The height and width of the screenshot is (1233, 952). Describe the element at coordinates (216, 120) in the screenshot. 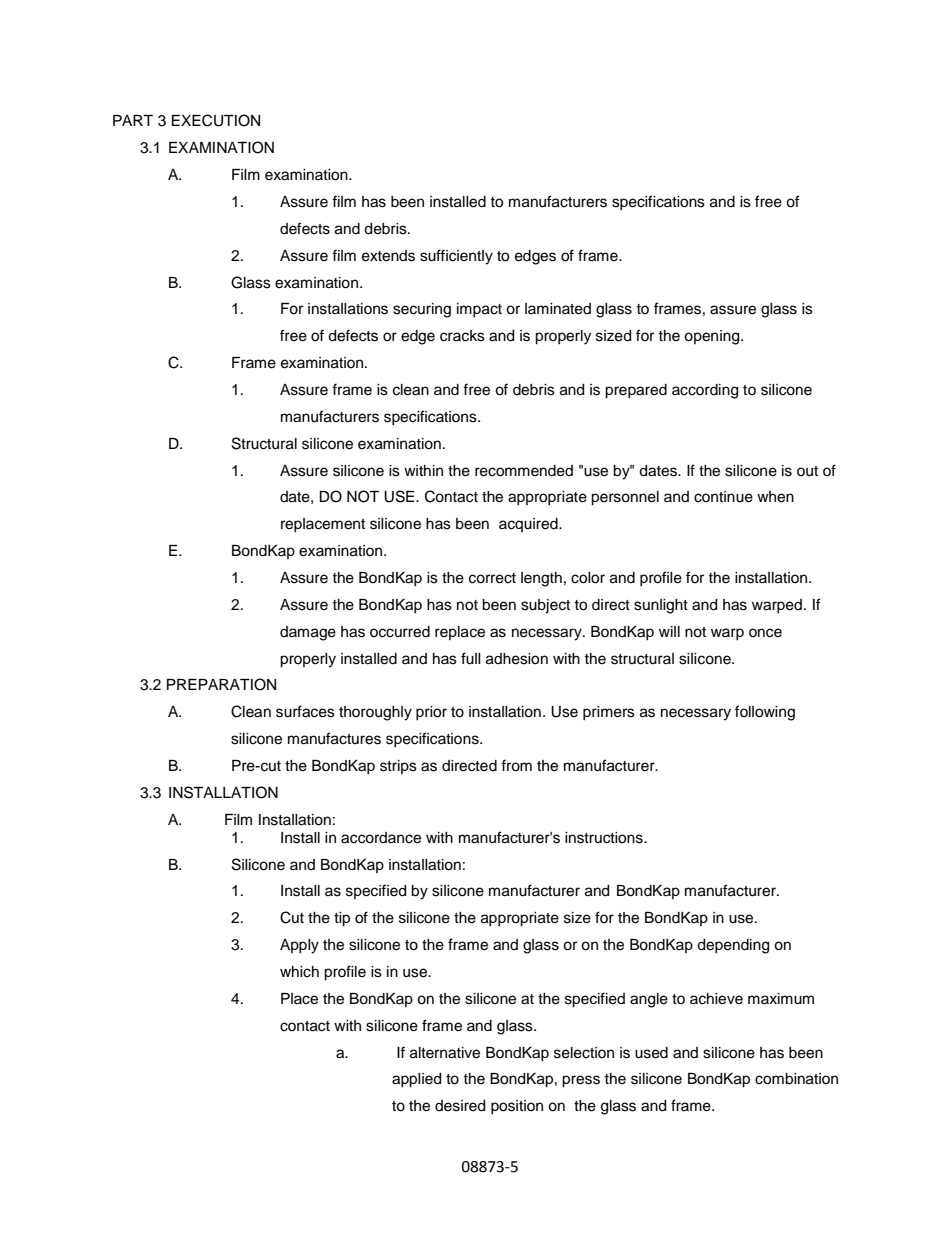

I see `EXECUTION` at that location.
